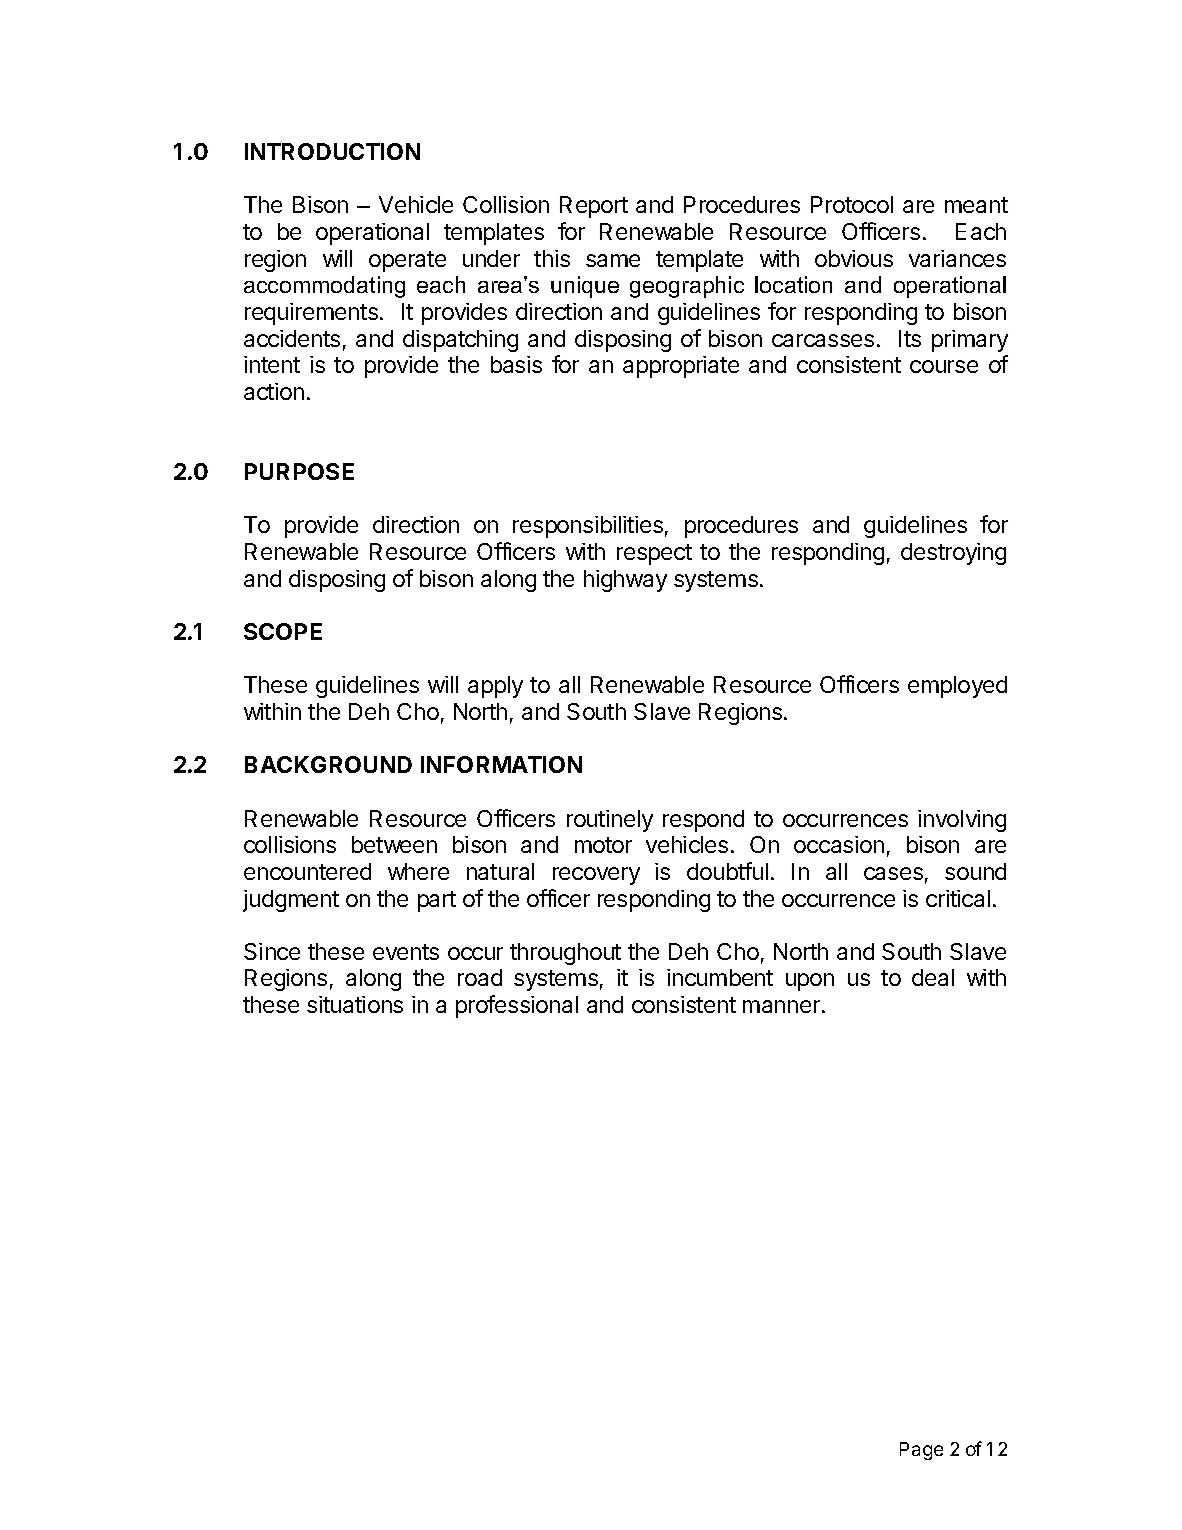 Image resolution: width=1182 pixels, height=1530 pixels. I want to click on destroying, so click(953, 554).
